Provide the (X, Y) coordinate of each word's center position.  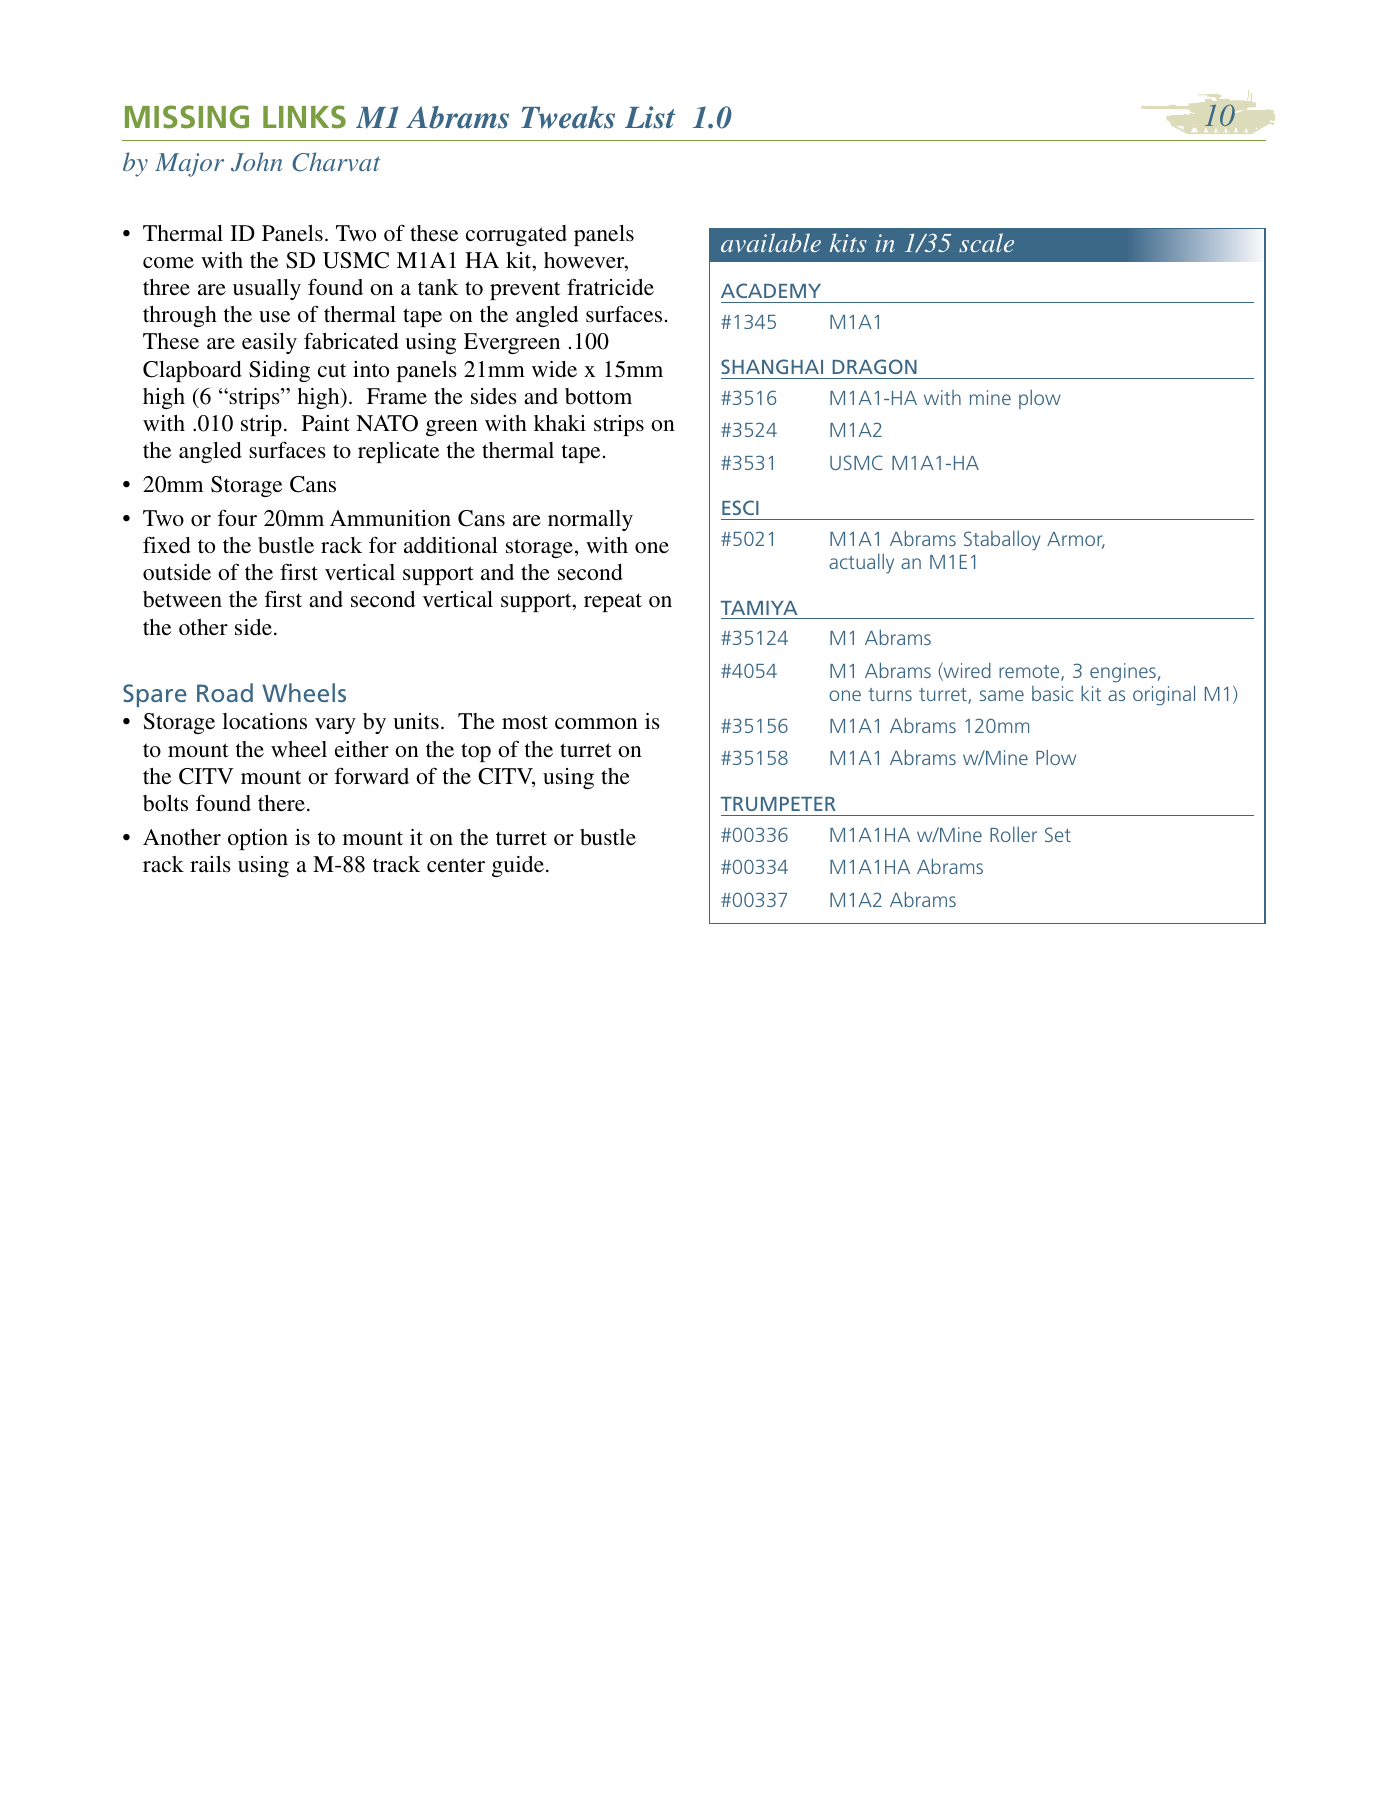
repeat (613, 602)
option (258, 839)
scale (986, 242)
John (257, 162)
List (650, 117)
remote (1030, 673)
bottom (598, 396)
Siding (279, 371)
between (182, 599)
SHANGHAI (772, 366)
